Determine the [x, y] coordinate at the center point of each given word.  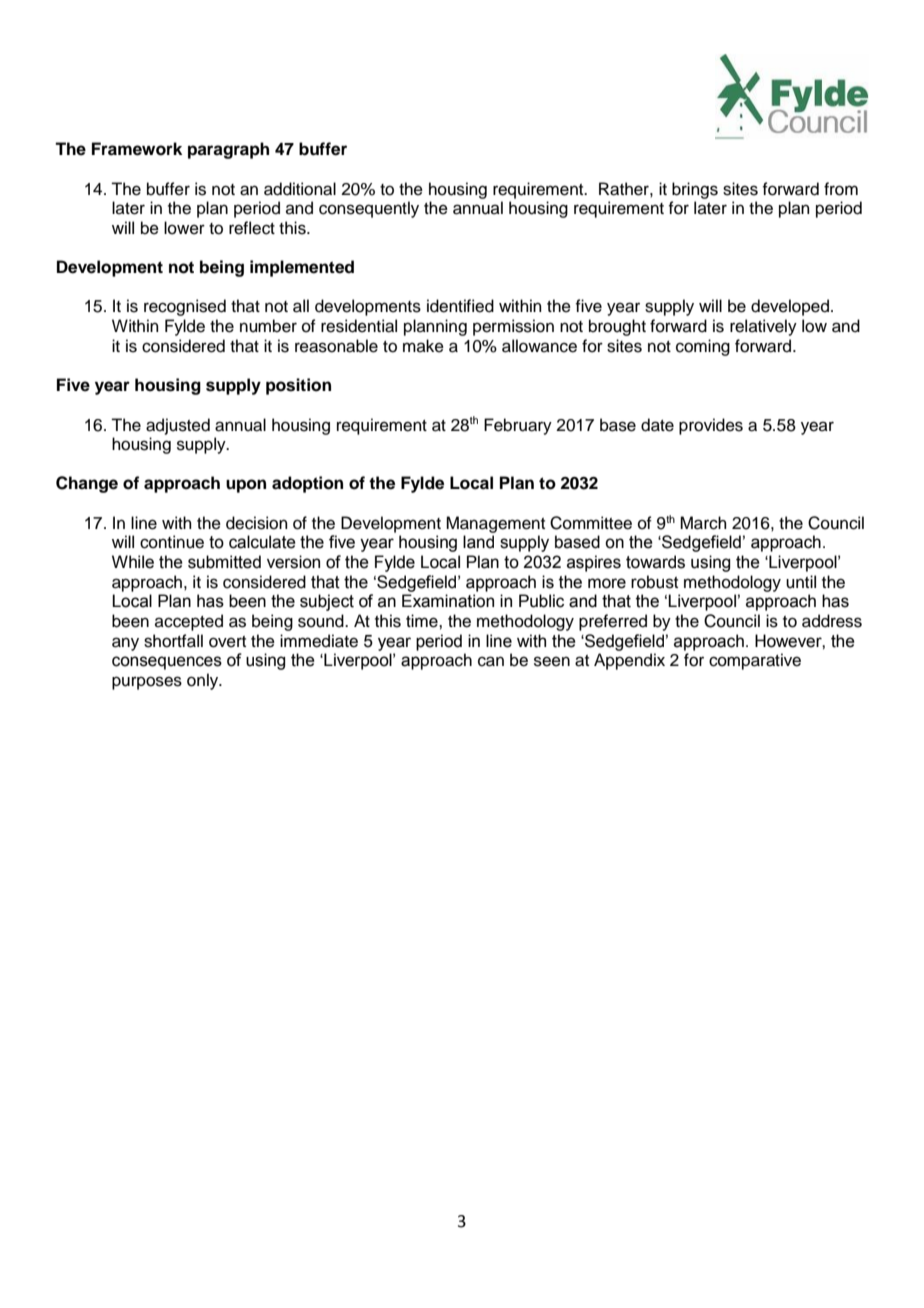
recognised [185, 307]
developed [790, 307]
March [703, 523]
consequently [369, 209]
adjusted [178, 426]
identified [460, 306]
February [518, 426]
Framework [137, 149]
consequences [167, 663]
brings [695, 190]
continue [172, 542]
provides [711, 426]
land [478, 542]
